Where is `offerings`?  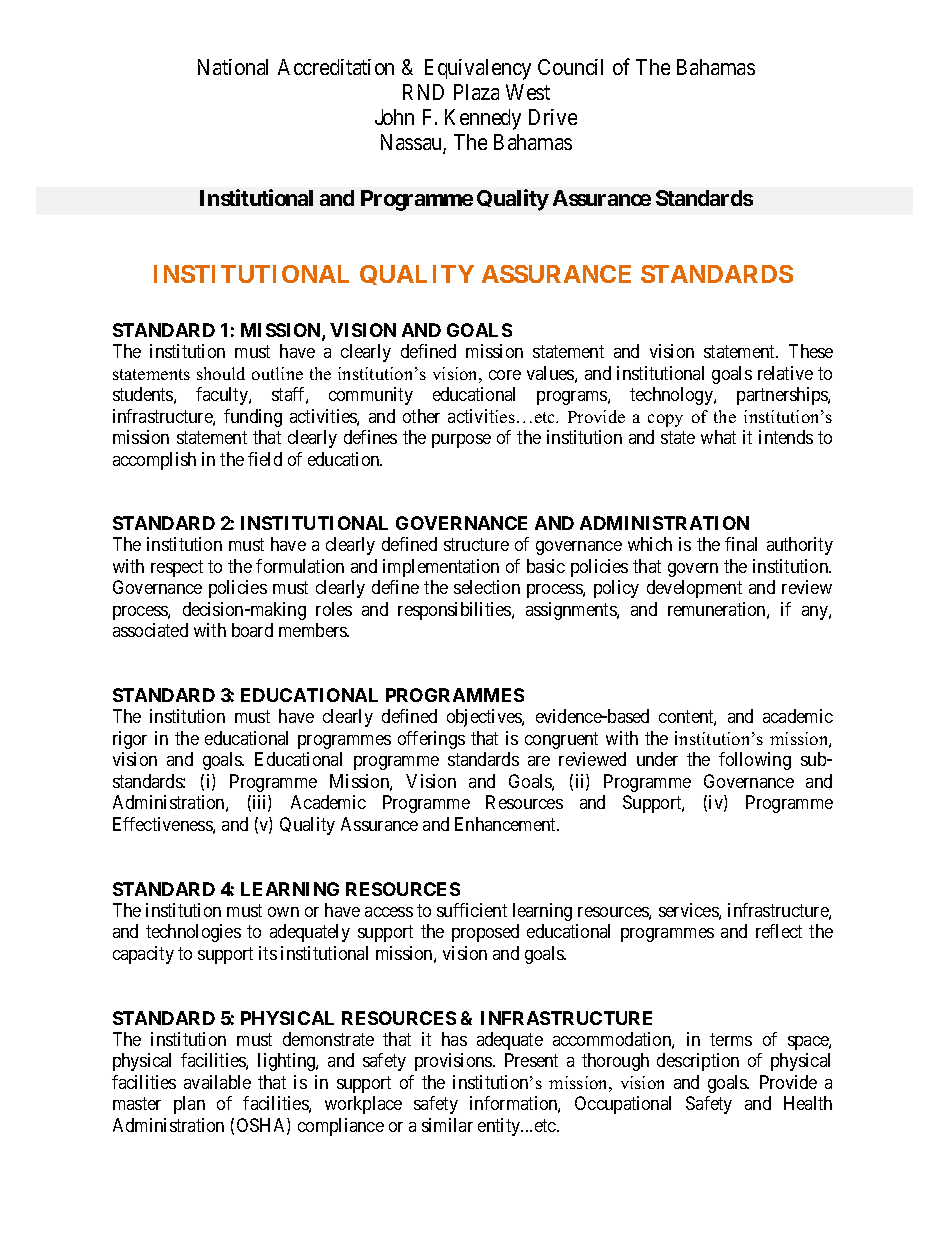
offerings is located at coordinates (431, 740).
